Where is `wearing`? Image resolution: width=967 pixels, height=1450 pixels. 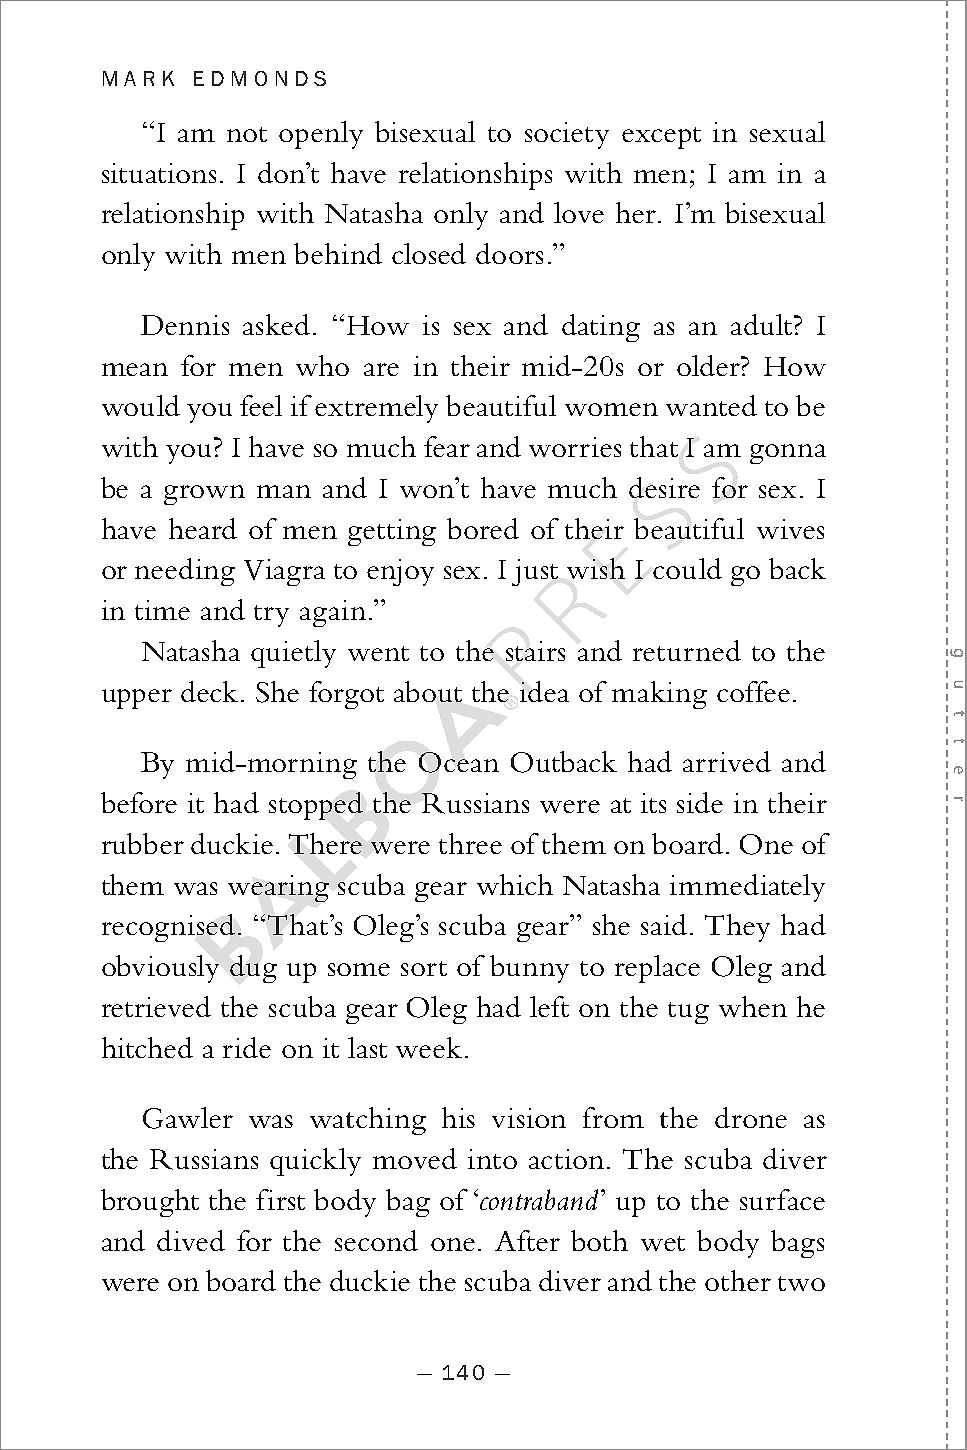
wearing is located at coordinates (278, 888).
